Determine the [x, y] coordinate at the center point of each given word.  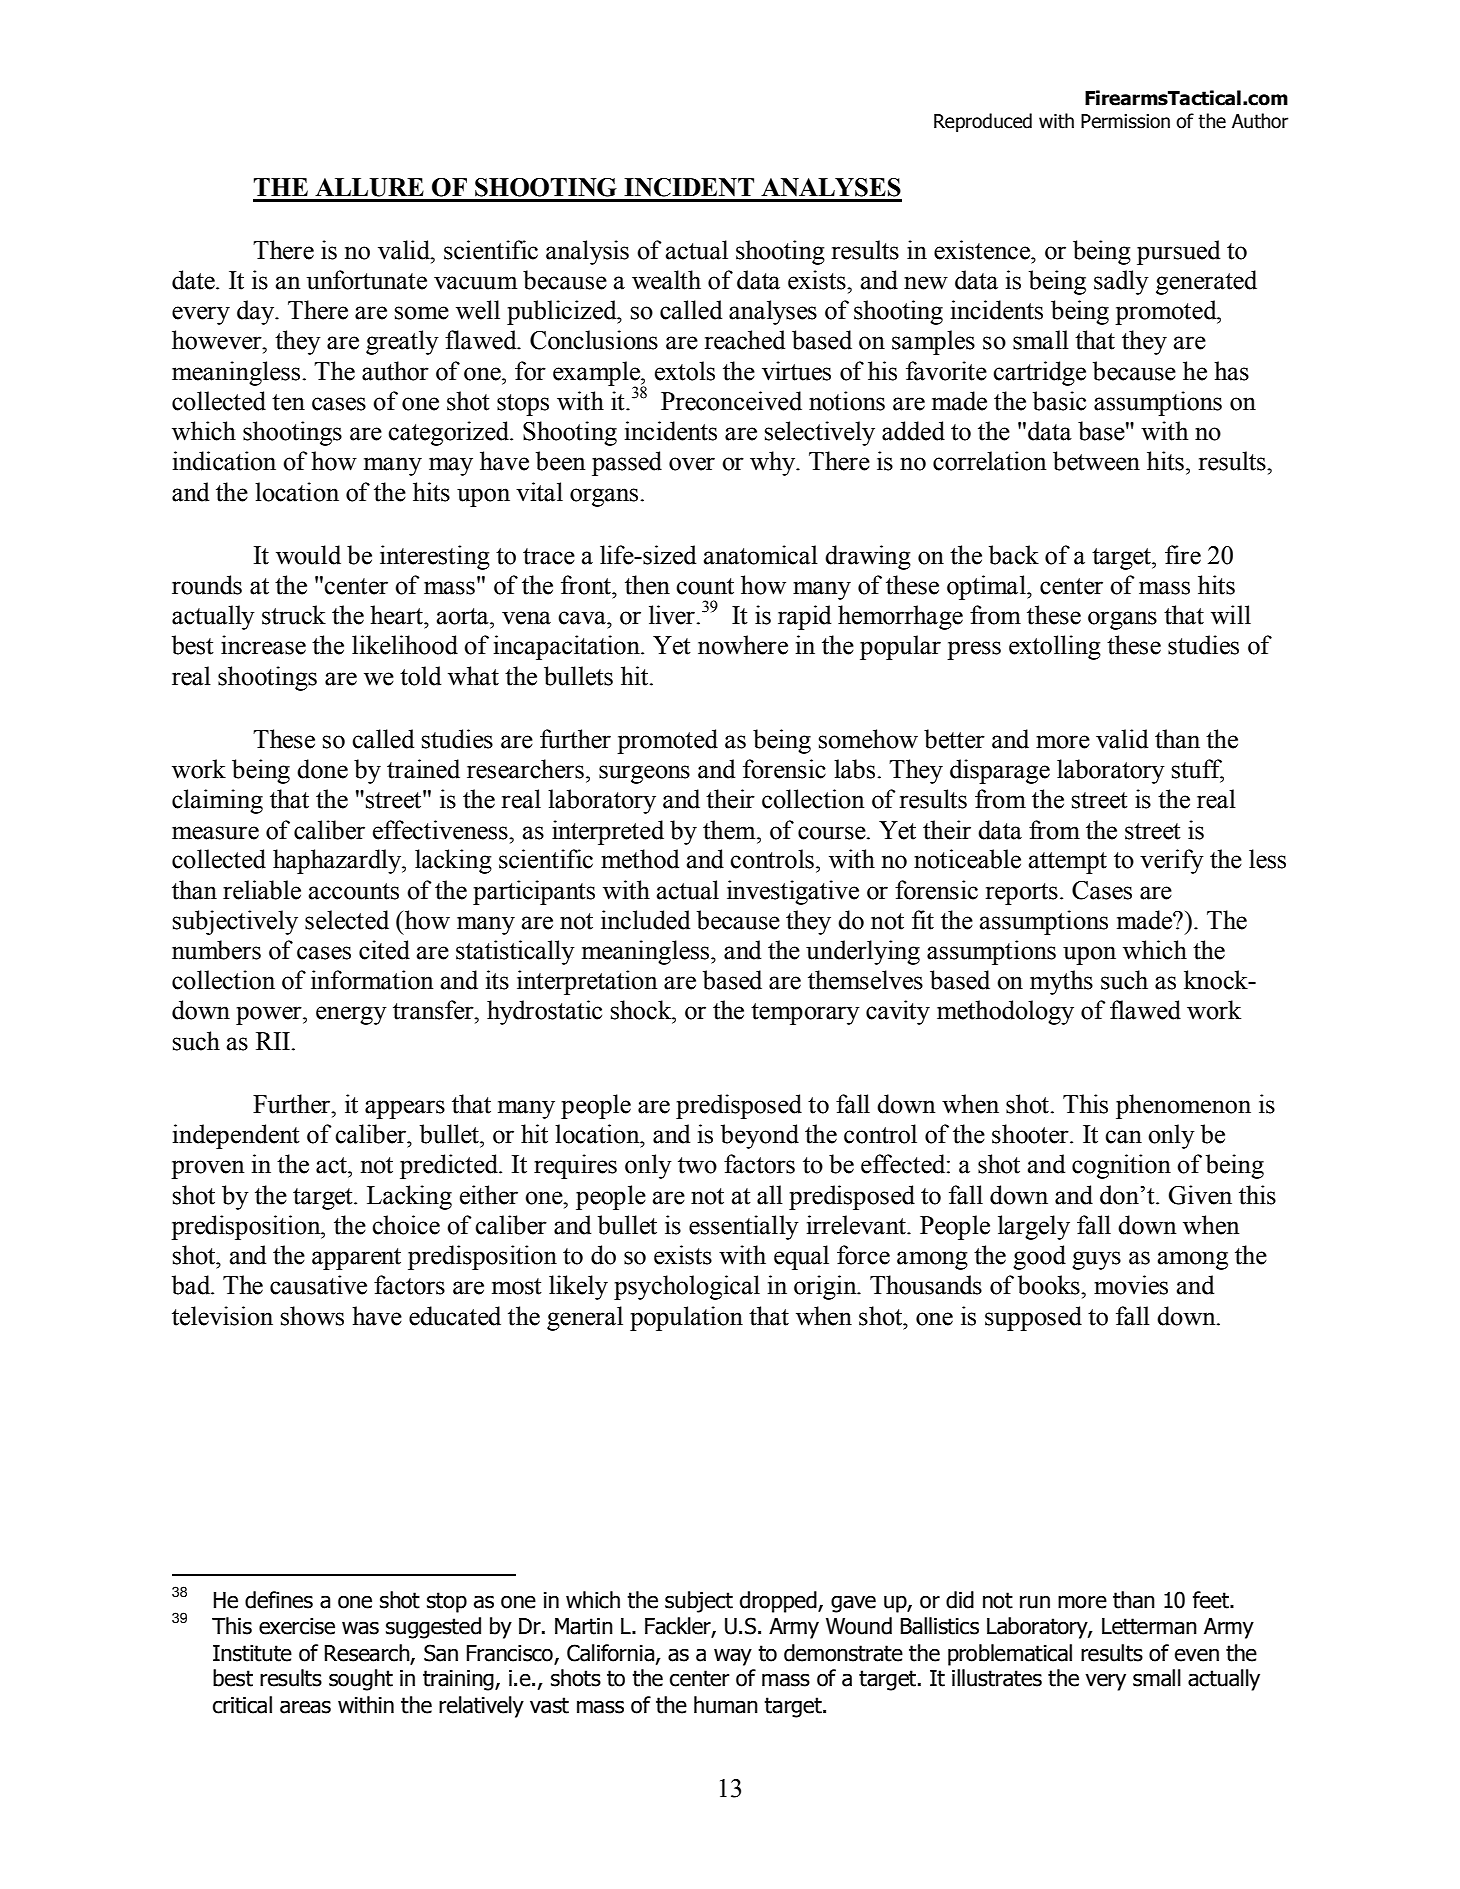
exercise [297, 1626]
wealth [666, 280]
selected [347, 920]
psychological [687, 1287]
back [1014, 555]
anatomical [761, 555]
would [308, 555]
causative [318, 1285]
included [646, 920]
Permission [1125, 121]
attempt [1068, 863]
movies [1131, 1285]
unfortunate [367, 280]
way [733, 1657]
